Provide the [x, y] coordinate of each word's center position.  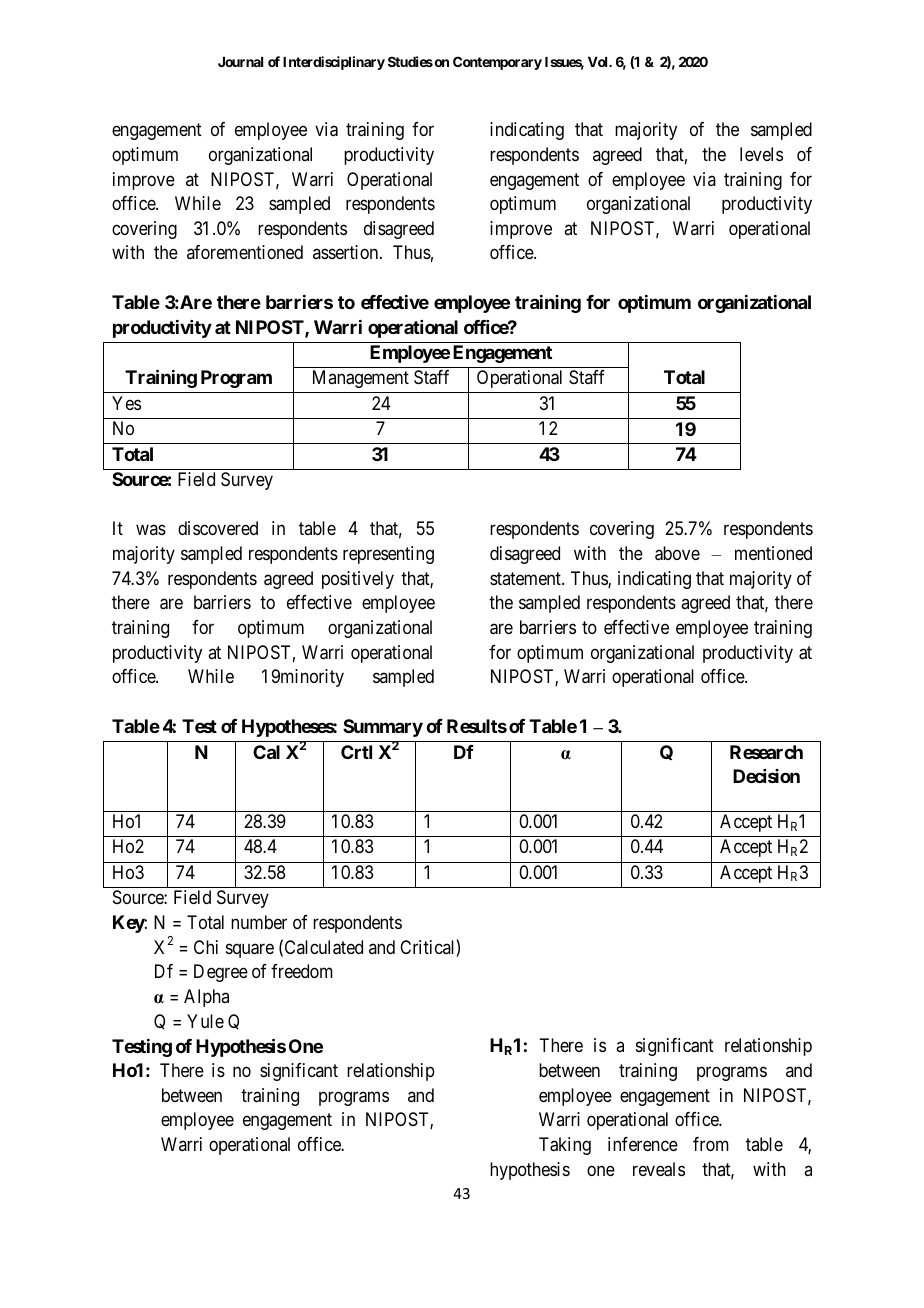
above [677, 553]
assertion [347, 252]
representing [388, 555]
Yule [205, 1021]
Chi [206, 947]
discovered [218, 528]
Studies [410, 61]
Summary [383, 728]
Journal [240, 62]
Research [766, 752]
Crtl [356, 752]
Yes [126, 403]
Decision [766, 776]
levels [761, 154]
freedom [302, 971]
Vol [599, 62]
